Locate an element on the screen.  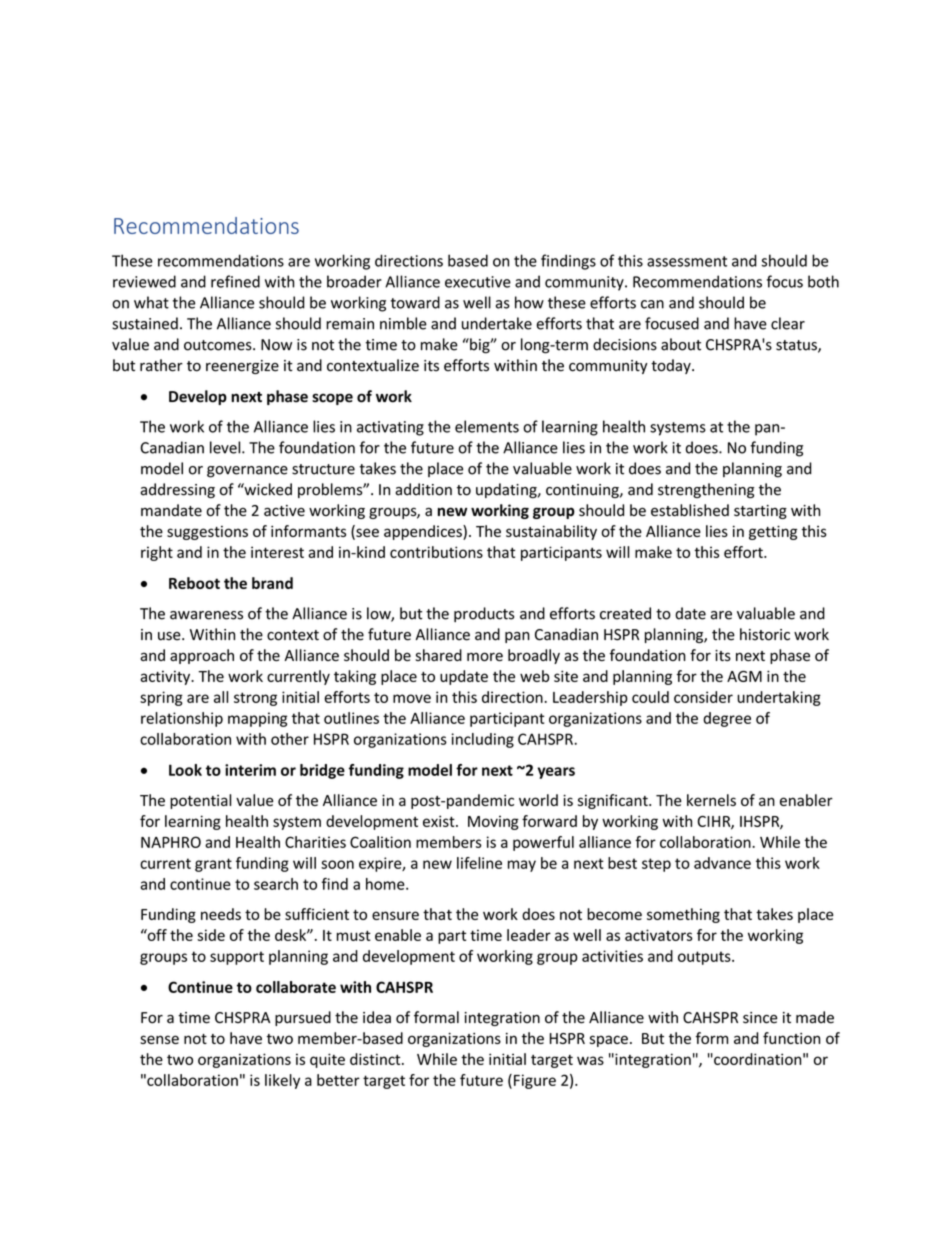
refined is located at coordinates (235, 281).
